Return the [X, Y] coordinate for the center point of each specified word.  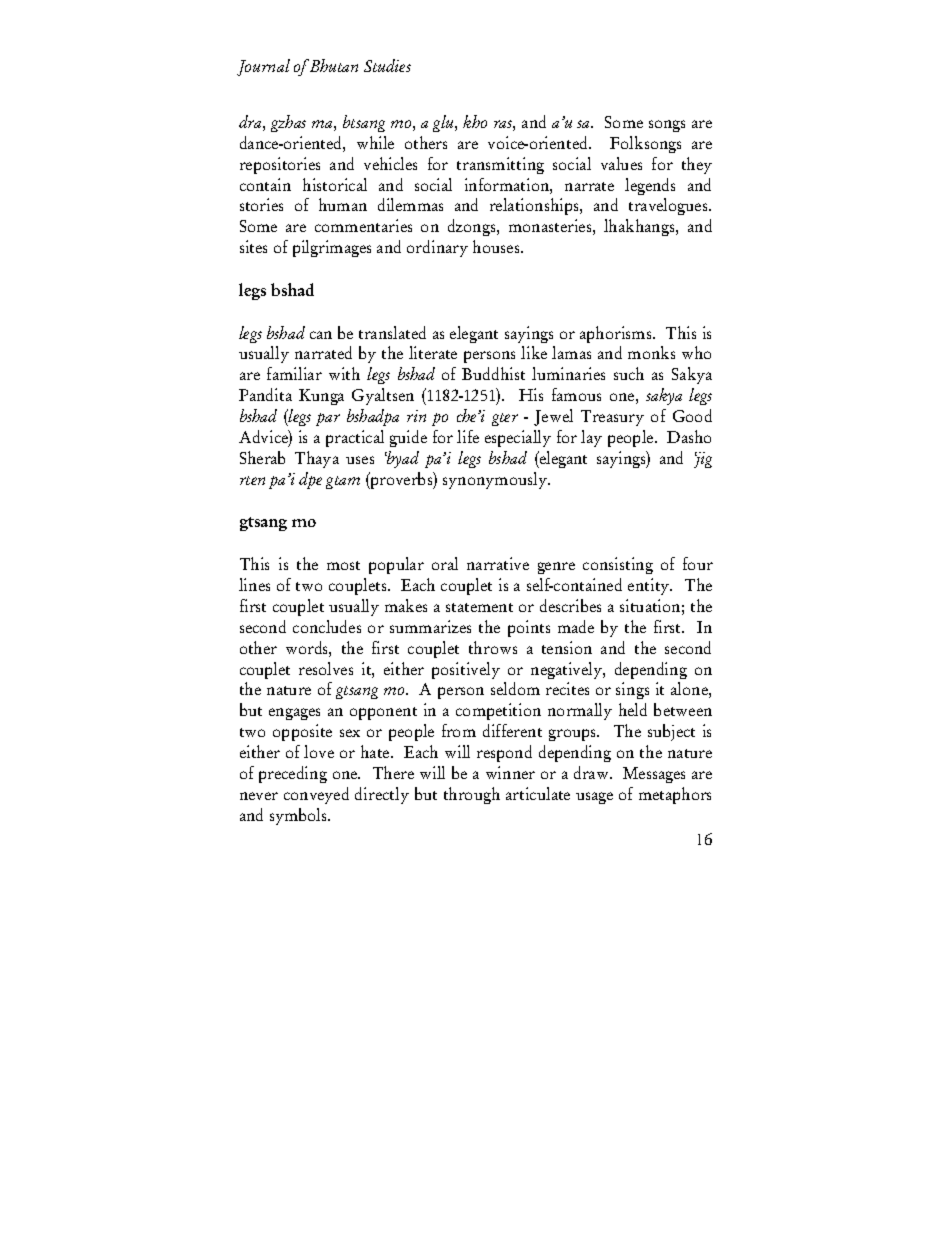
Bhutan [334, 65]
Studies [387, 65]
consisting [618, 565]
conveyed [316, 795]
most [343, 565]
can [321, 335]
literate [433, 352]
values [621, 163]
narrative [498, 563]
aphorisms [617, 334]
